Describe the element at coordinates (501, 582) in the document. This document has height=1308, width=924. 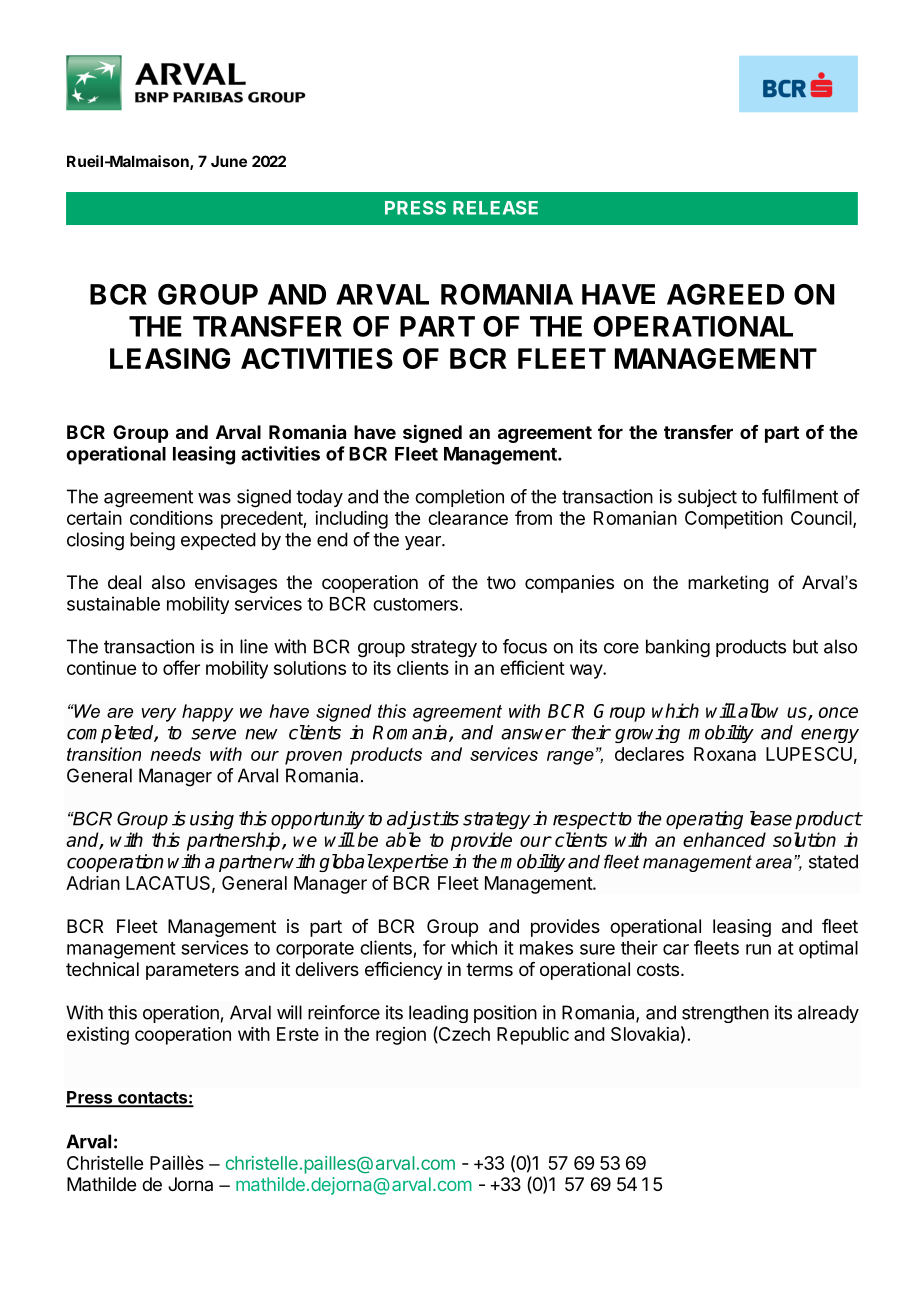
I see `two` at that location.
